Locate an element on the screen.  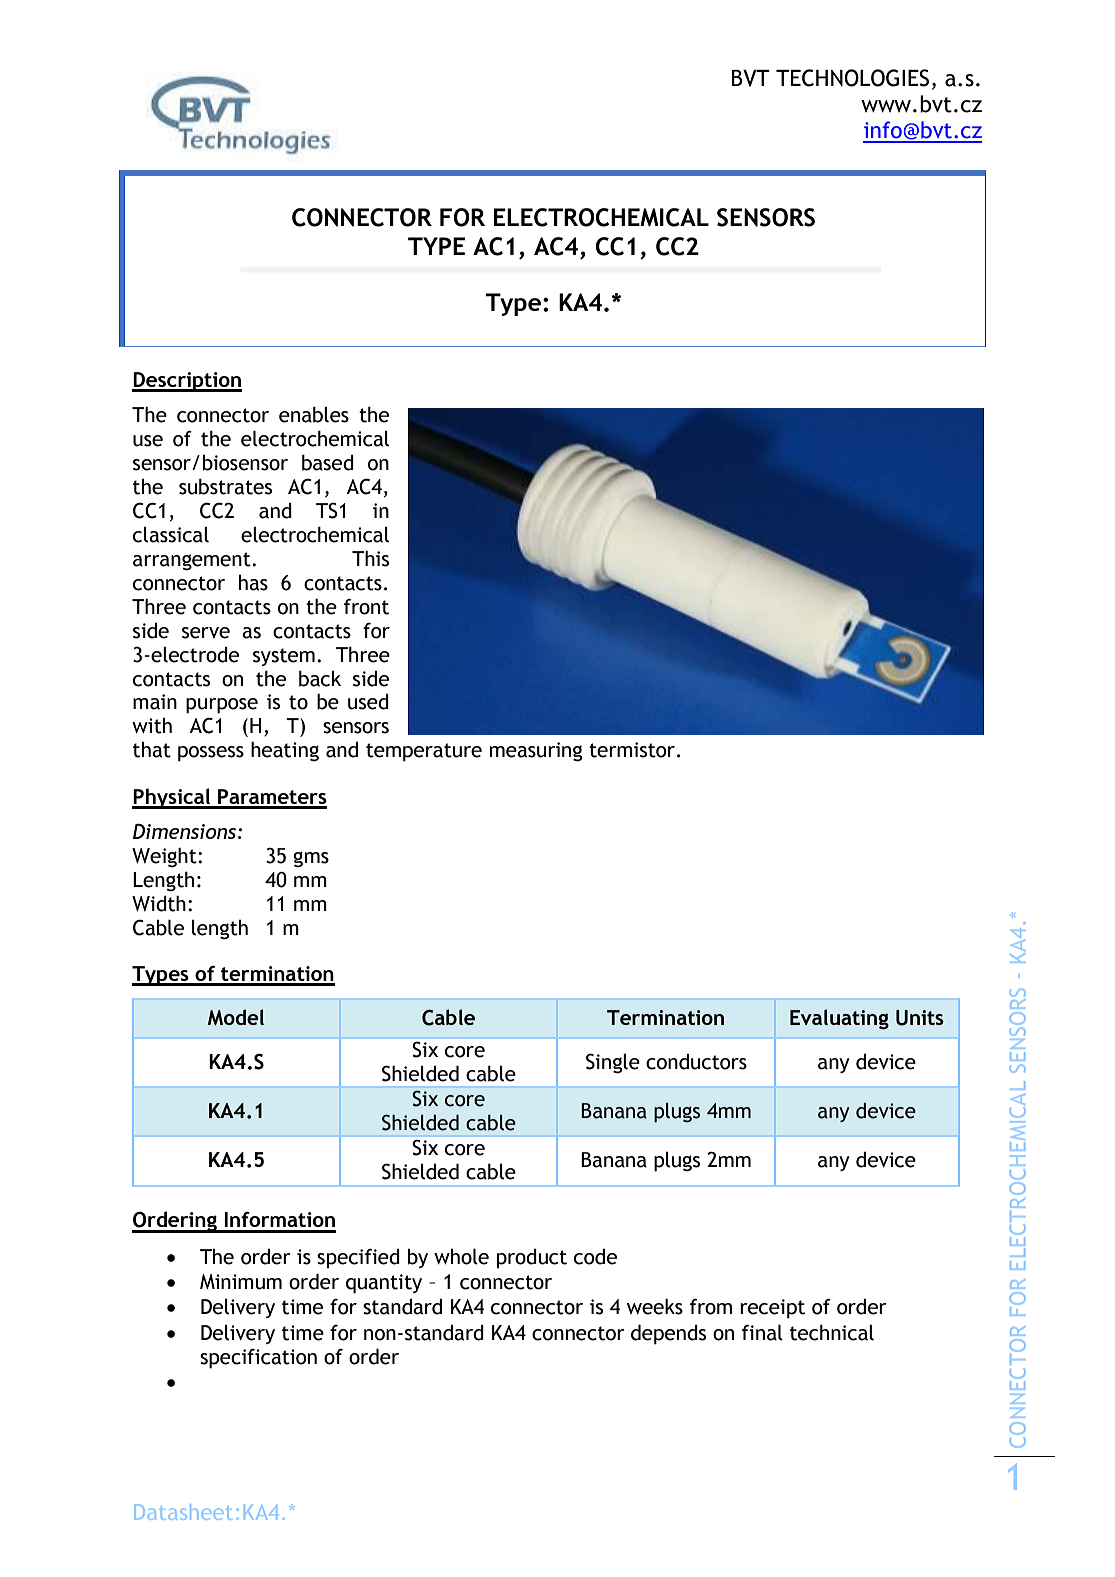
Evaluating is located at coordinates (839, 1019).
